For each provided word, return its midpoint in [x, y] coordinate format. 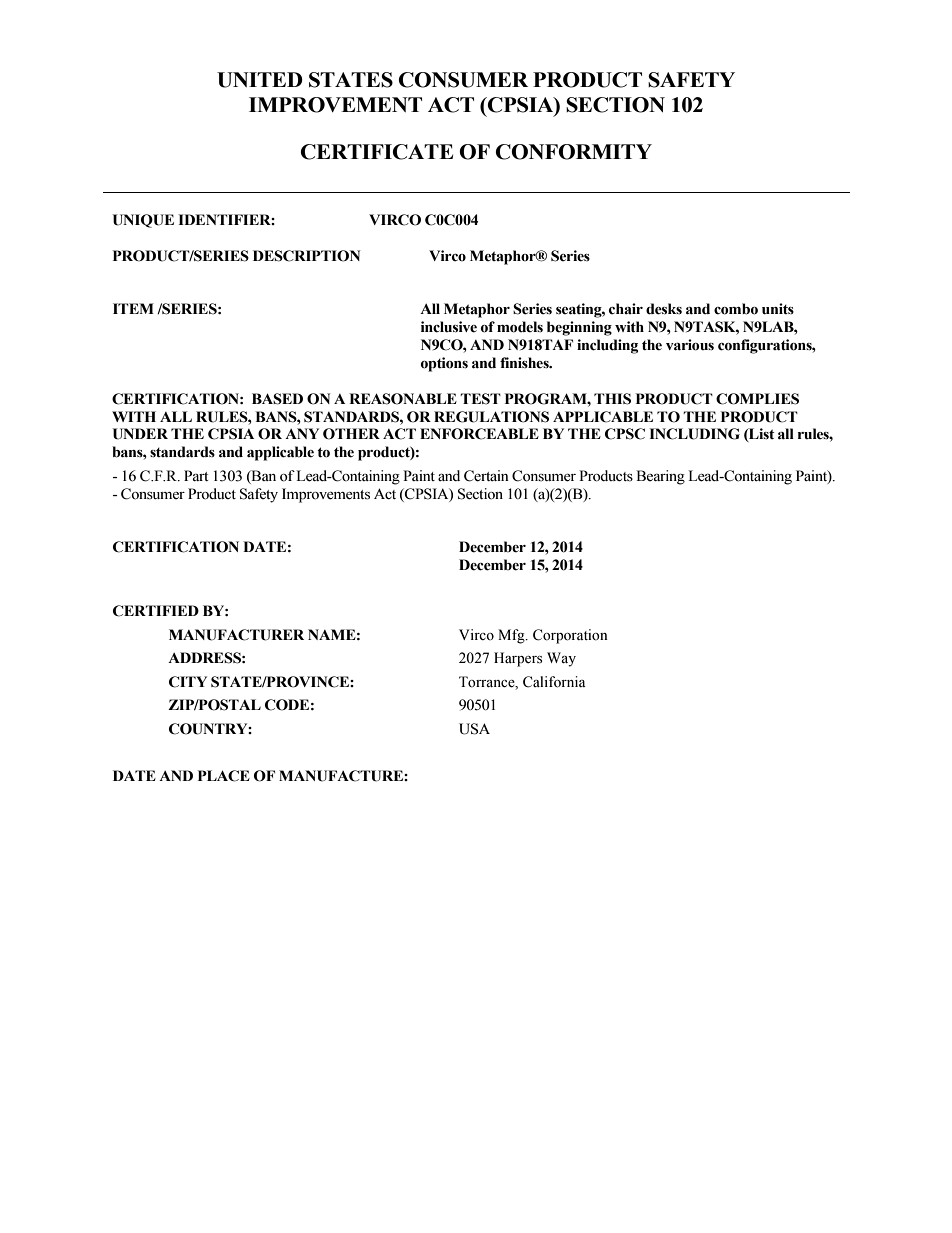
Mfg [512, 636]
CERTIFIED [156, 611]
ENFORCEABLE [479, 434]
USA [474, 729]
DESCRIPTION [306, 256]
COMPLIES [757, 399]
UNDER [140, 434]
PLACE [224, 776]
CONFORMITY [574, 152]
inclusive [449, 327]
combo [736, 309]
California [554, 682]
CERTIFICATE [377, 152]
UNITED [260, 80]
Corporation [570, 636]
